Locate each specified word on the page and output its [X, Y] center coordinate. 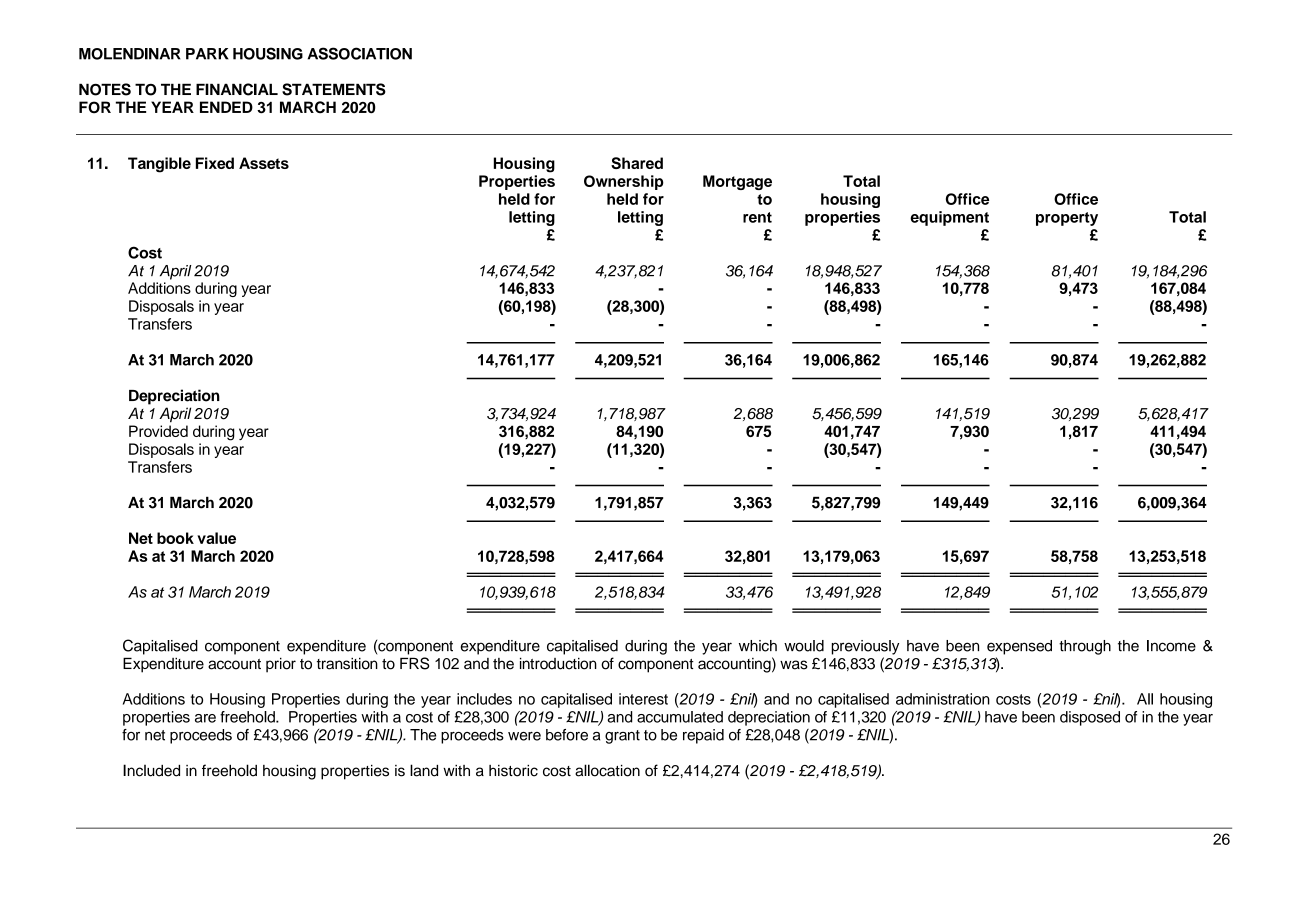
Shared [637, 163]
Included [151, 770]
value [216, 538]
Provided [158, 431]
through [1085, 647]
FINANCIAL [237, 89]
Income [1171, 646]
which [758, 646]
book [175, 538]
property [1067, 219]
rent [757, 217]
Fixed [215, 163]
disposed [1090, 718]
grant [622, 737]
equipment [949, 218]
